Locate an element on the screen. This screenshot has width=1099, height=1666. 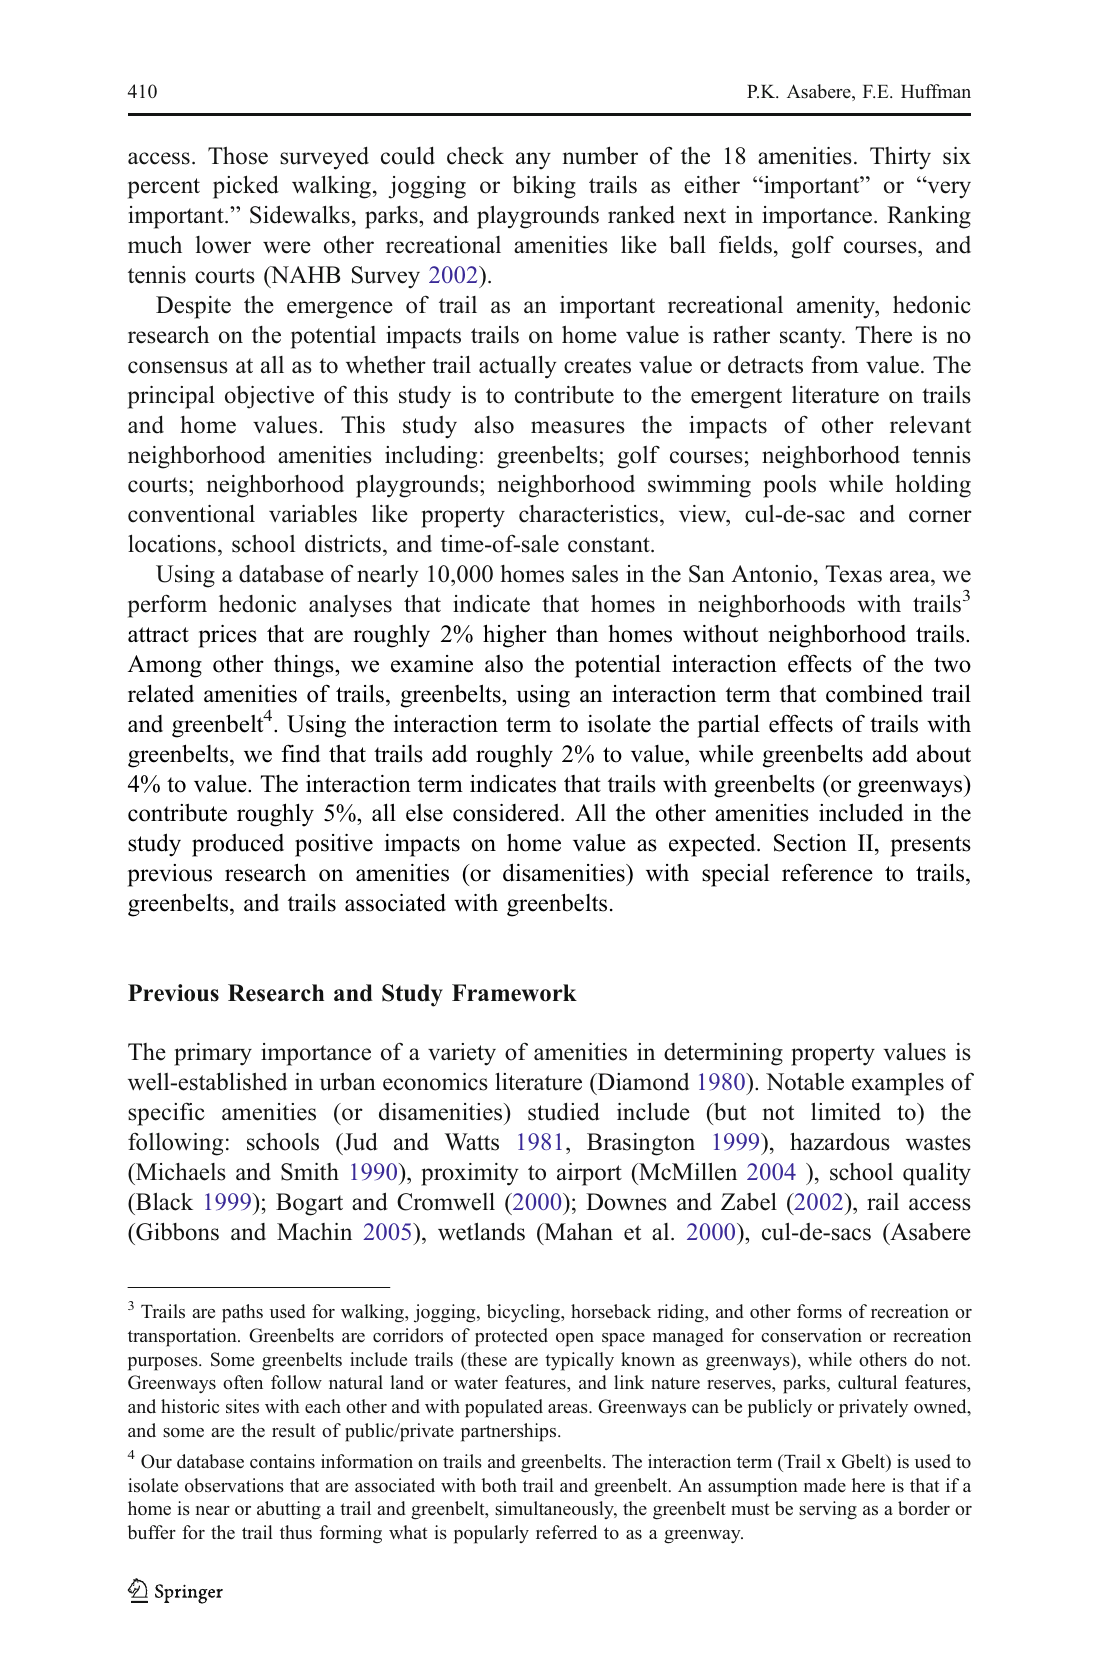
observations is located at coordinates (234, 1485).
